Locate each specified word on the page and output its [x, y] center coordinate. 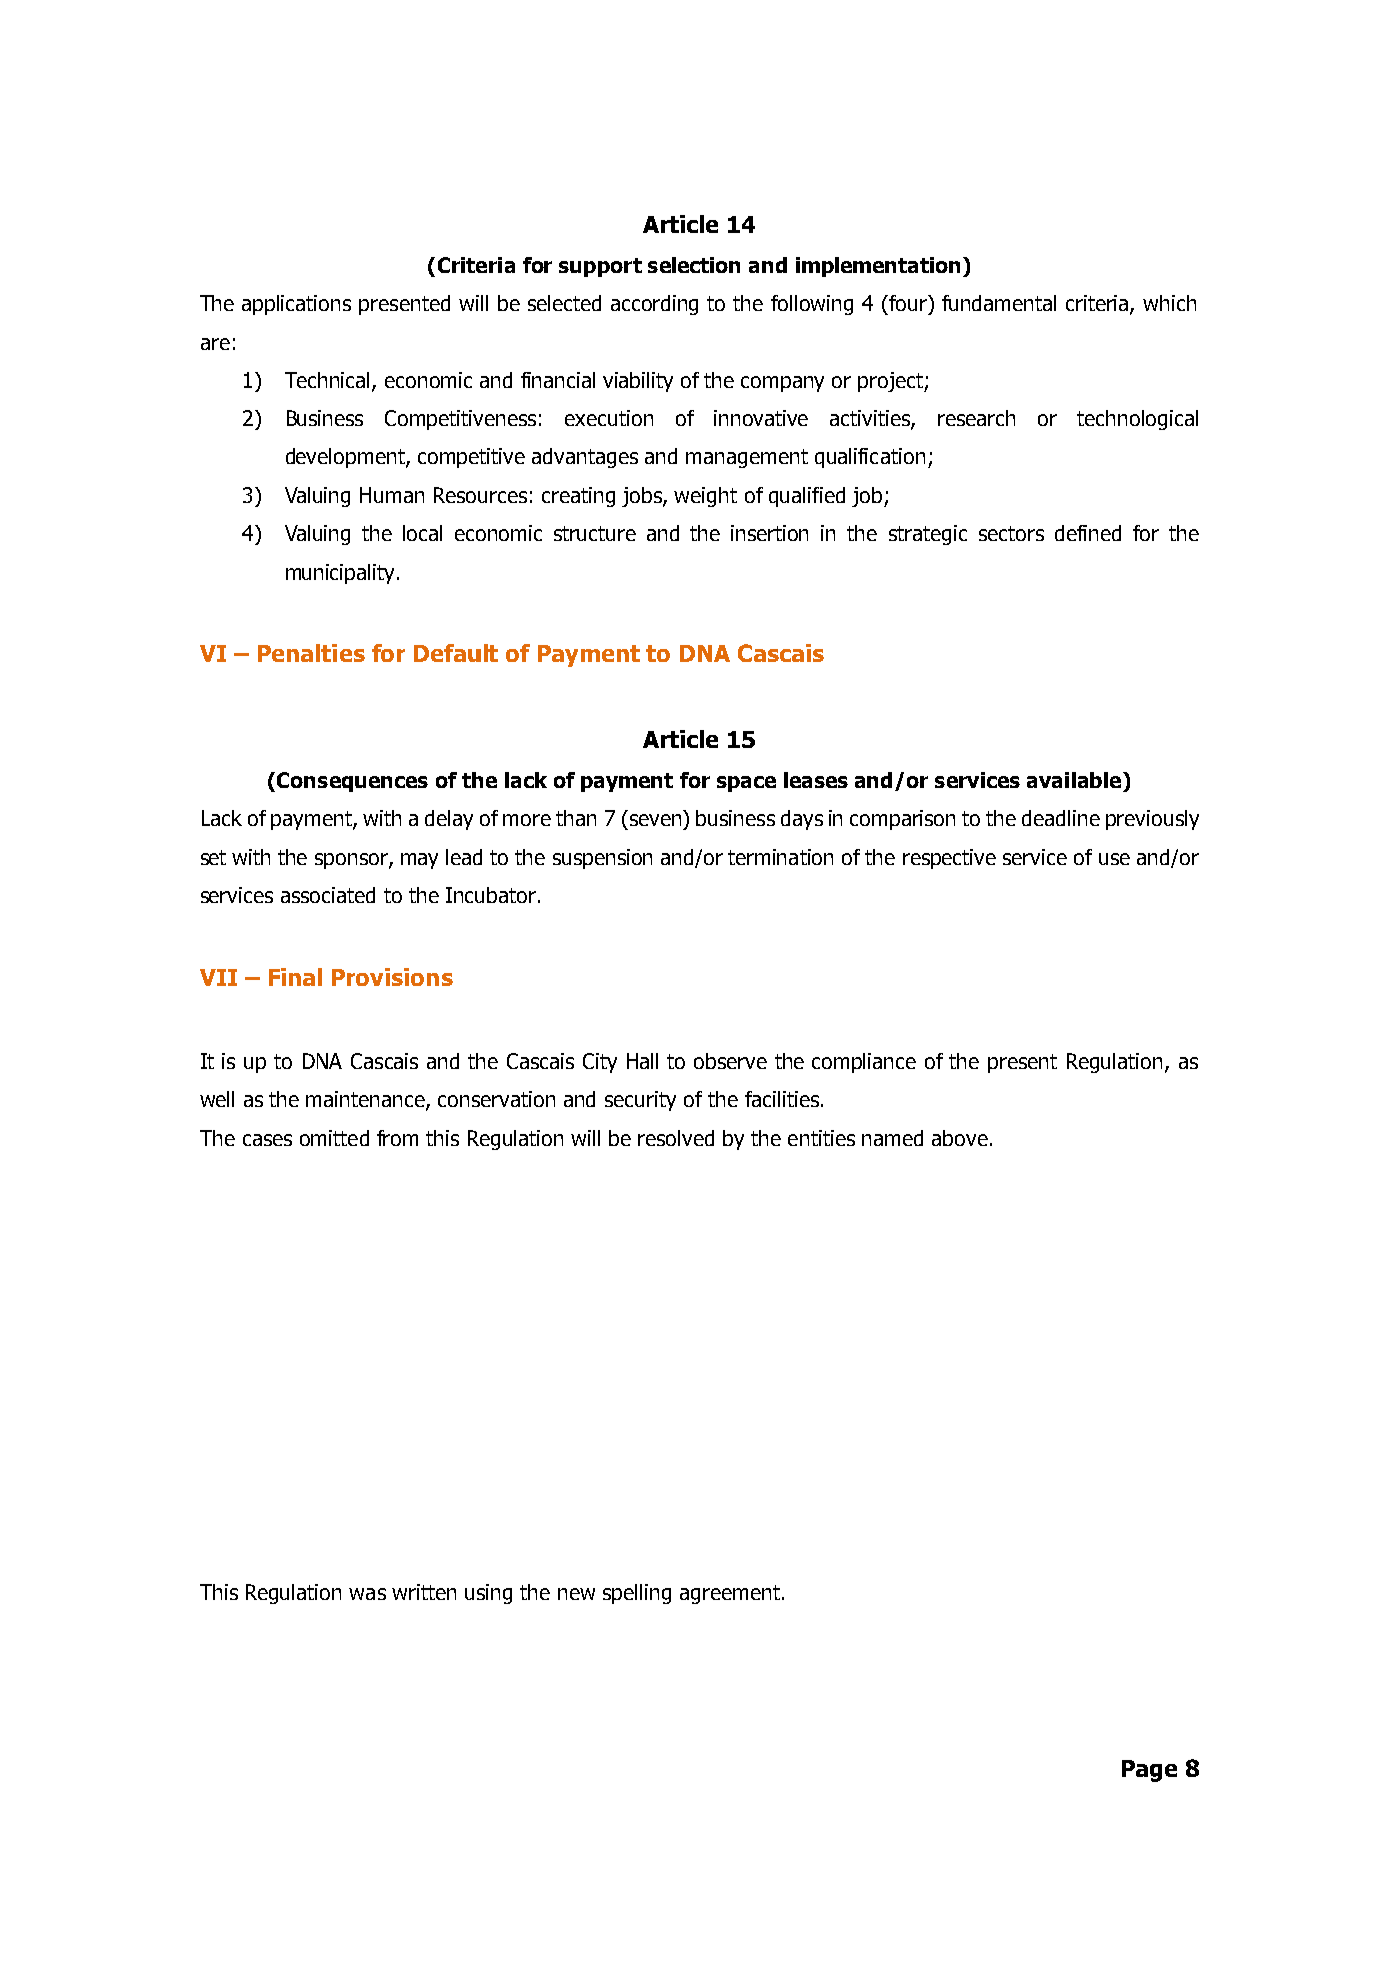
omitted [334, 1138]
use [1114, 859]
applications [296, 305]
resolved [676, 1138]
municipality [340, 574]
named [892, 1138]
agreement [730, 1594]
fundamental [999, 303]
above [960, 1138]
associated [328, 895]
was [367, 1594]
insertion [769, 533]
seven [655, 820]
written [424, 1592]
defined [1088, 533]
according [654, 305]
